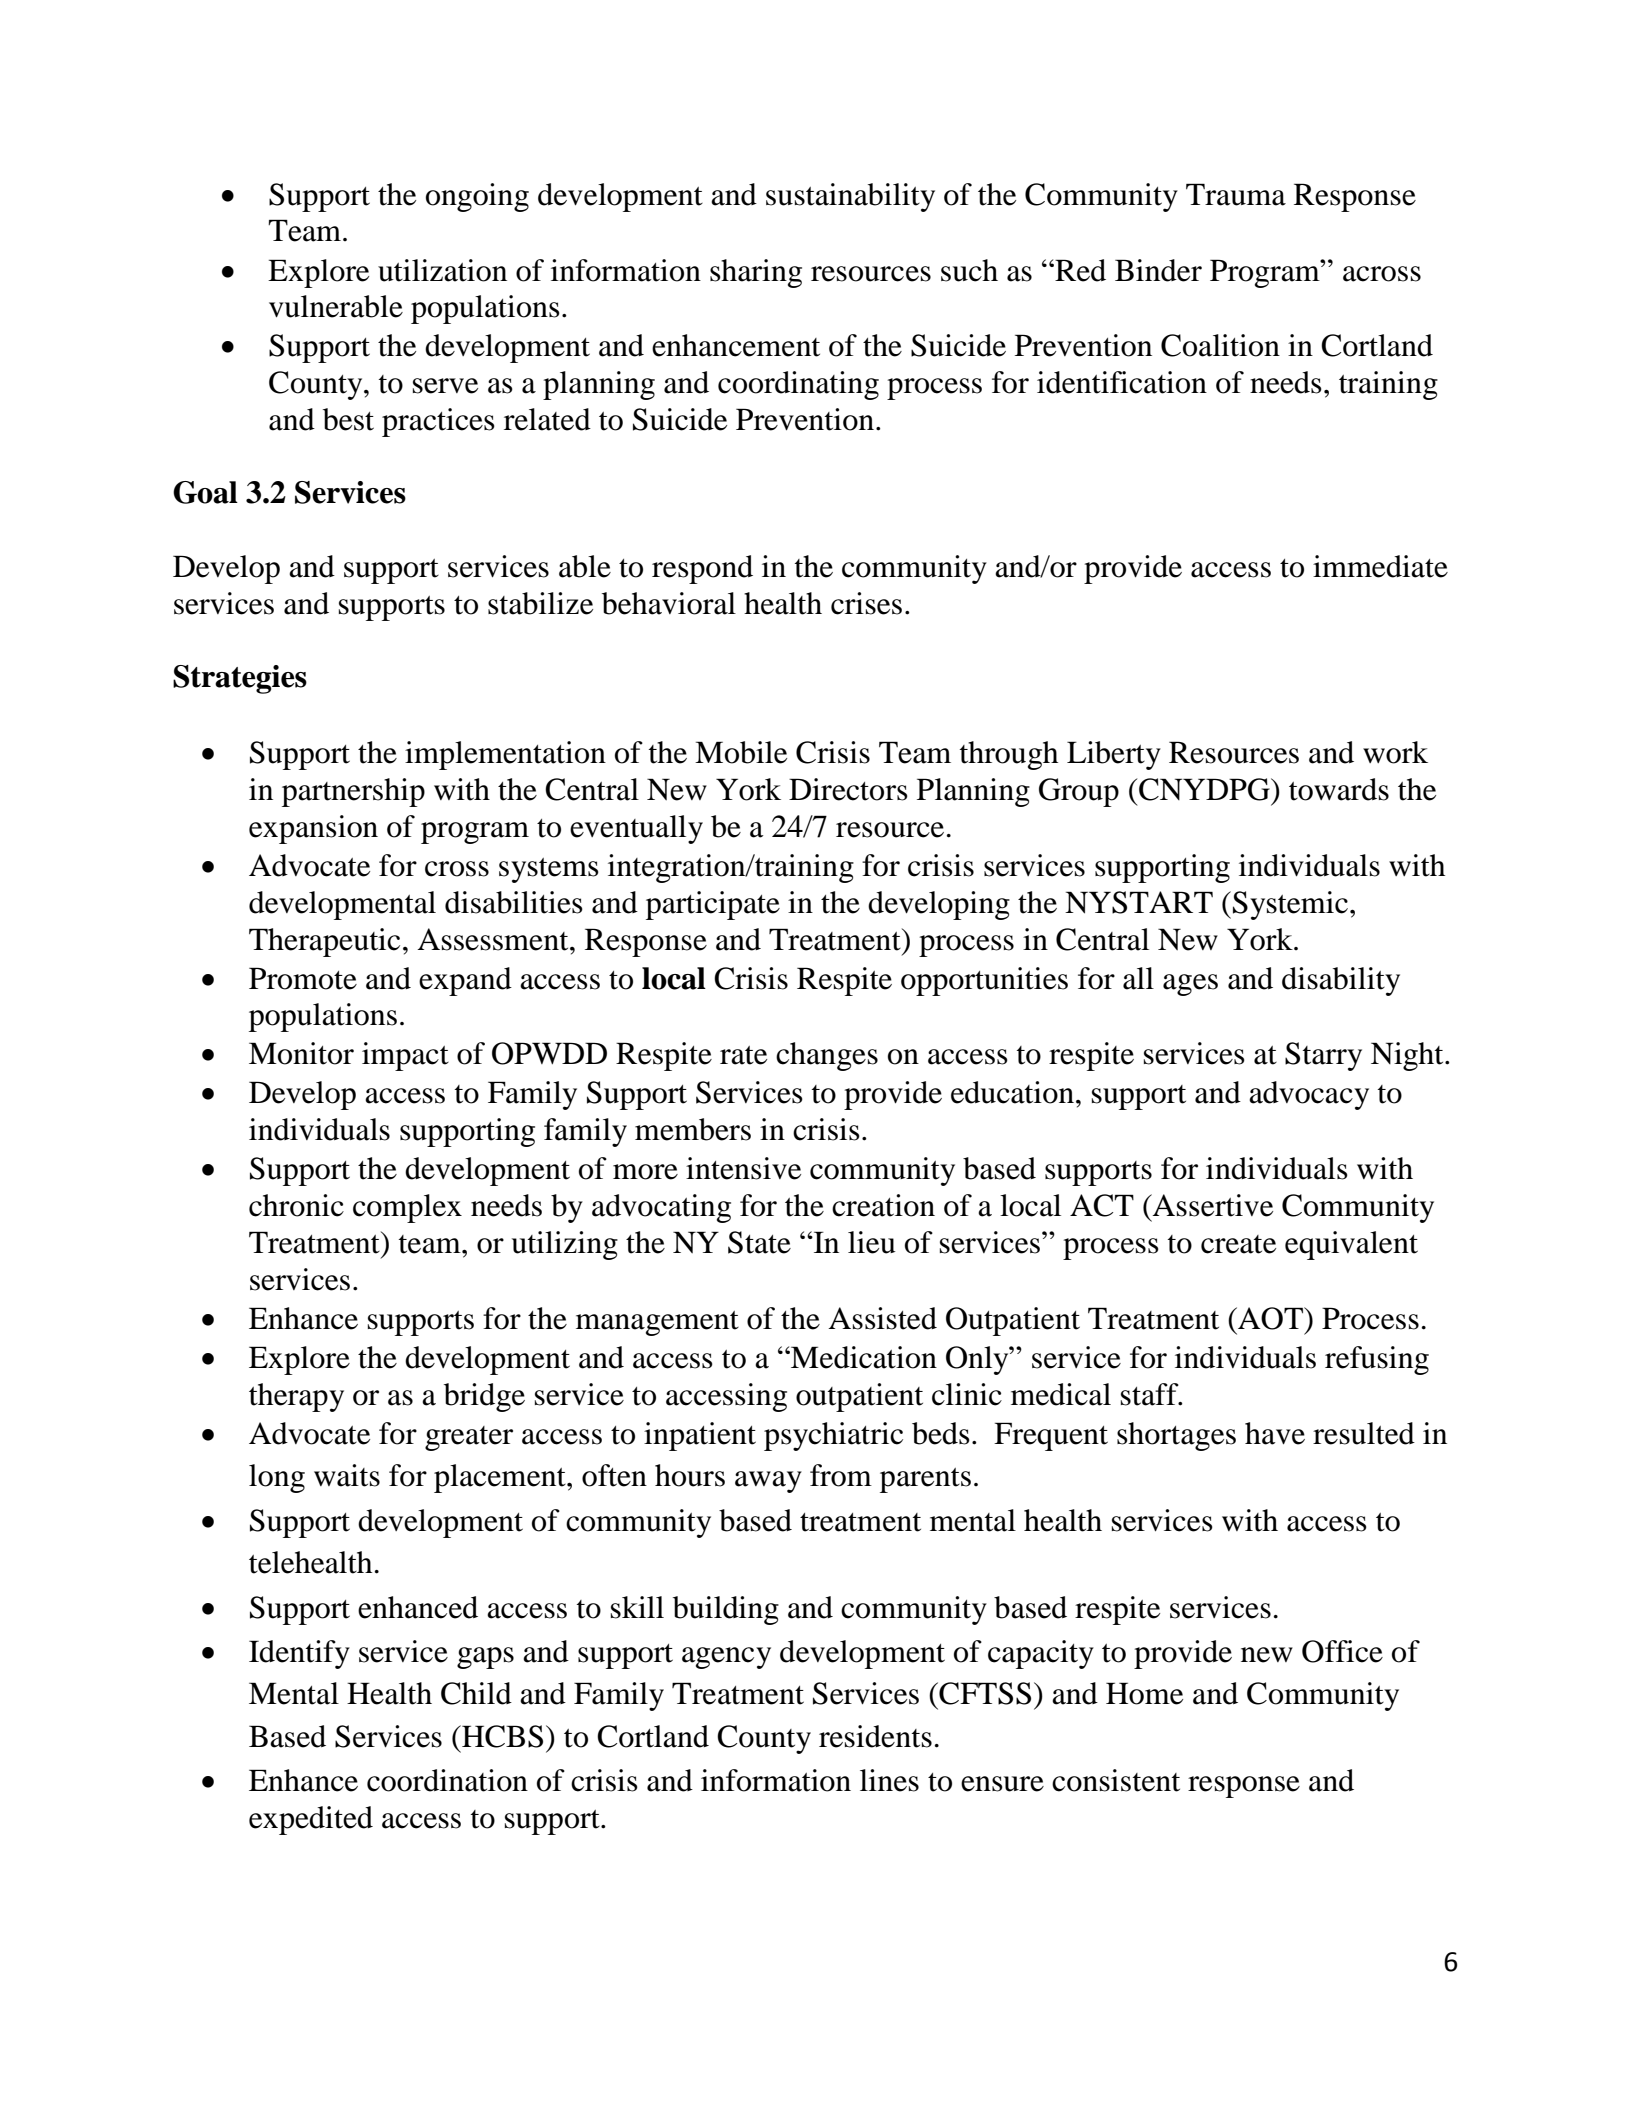 This image has width=1631, height=2111. I want to click on partnership, so click(353, 792).
